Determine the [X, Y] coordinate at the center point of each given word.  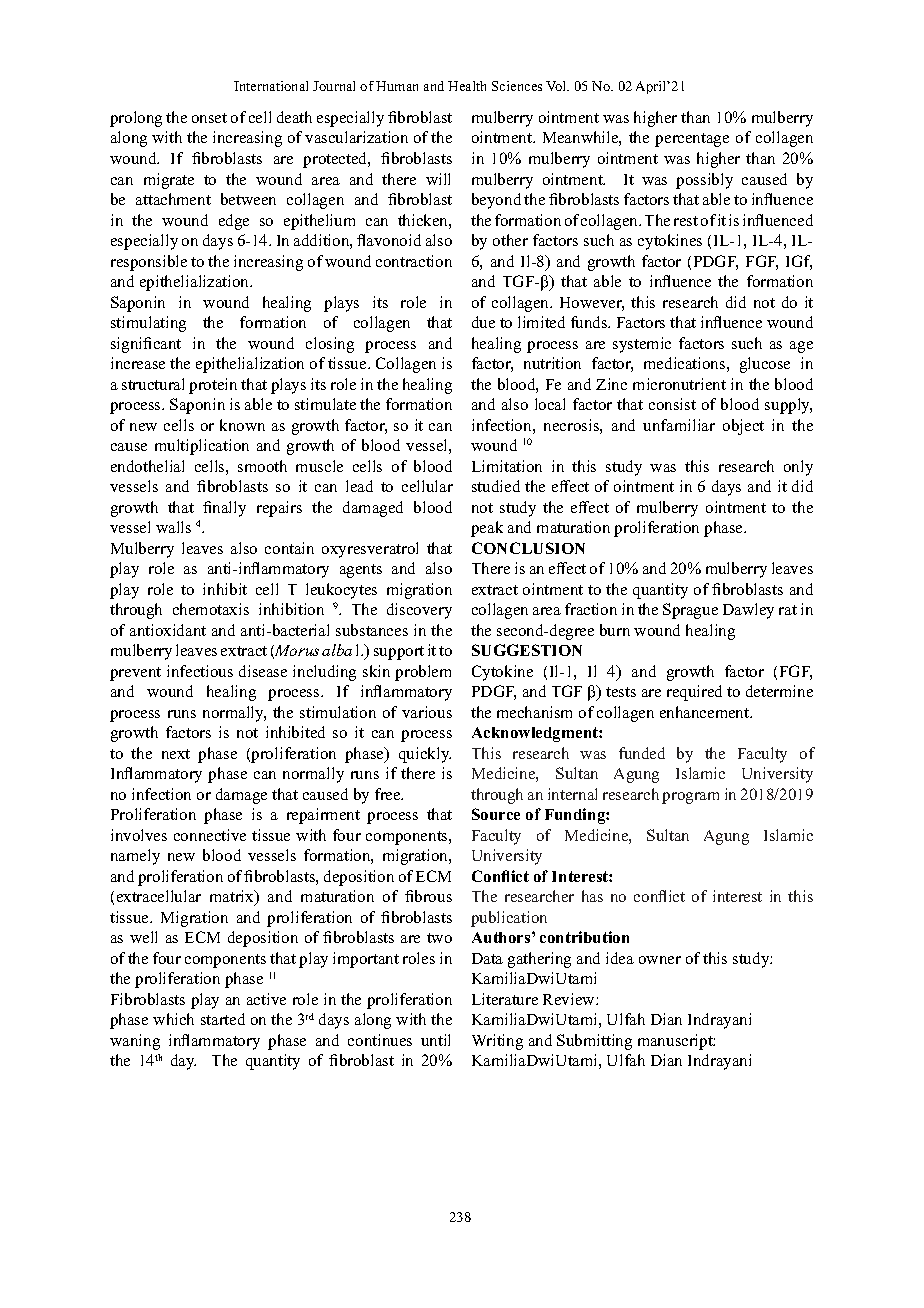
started [223, 1019]
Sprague [690, 611]
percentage [692, 140]
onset [209, 118]
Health [467, 86]
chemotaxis [211, 609]
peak [487, 529]
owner [660, 960]
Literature [505, 999]
